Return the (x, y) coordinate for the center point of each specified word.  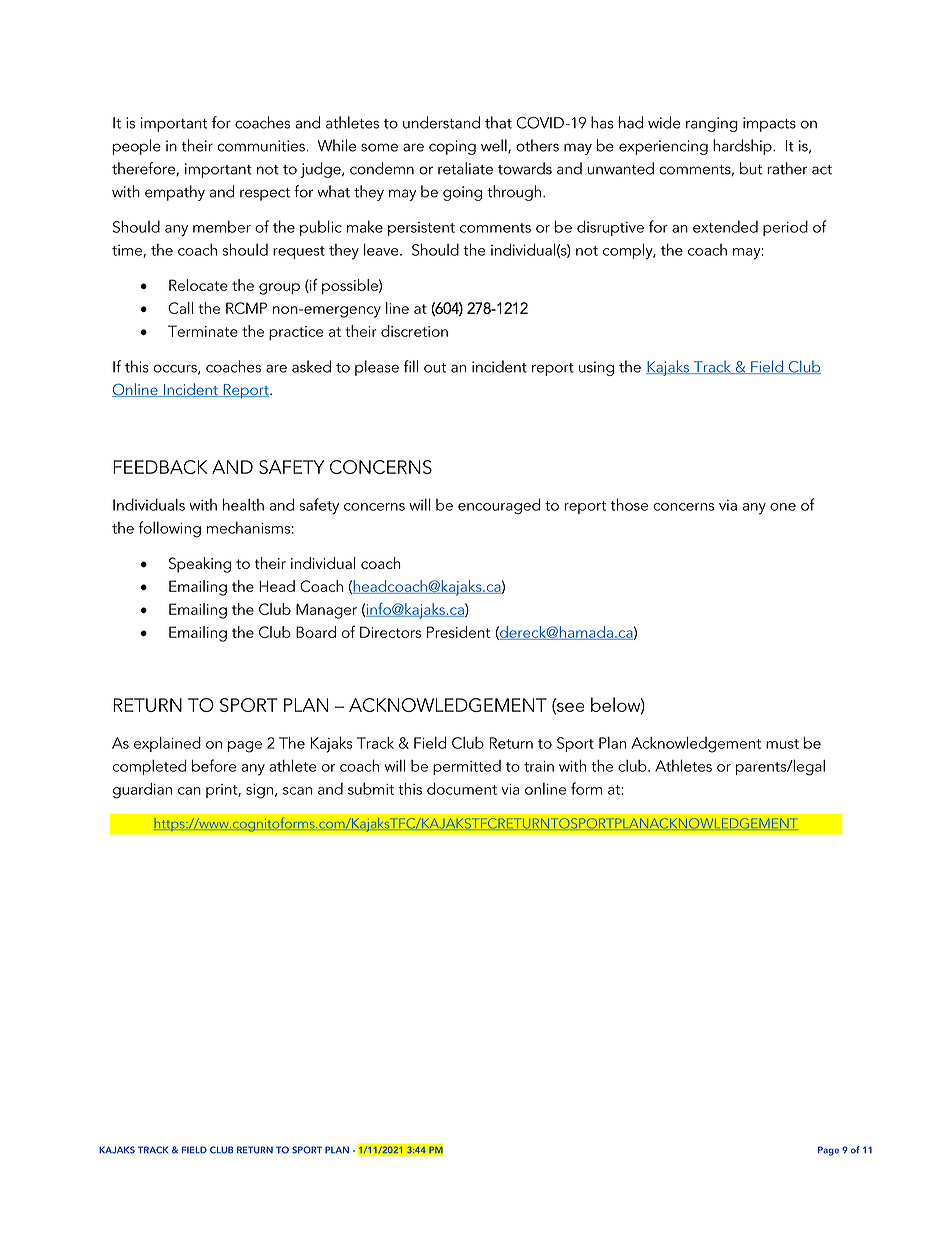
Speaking (200, 565)
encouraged (499, 506)
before (214, 765)
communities (262, 146)
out (435, 368)
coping (452, 147)
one (783, 507)
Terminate (203, 331)
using (596, 368)
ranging (712, 124)
